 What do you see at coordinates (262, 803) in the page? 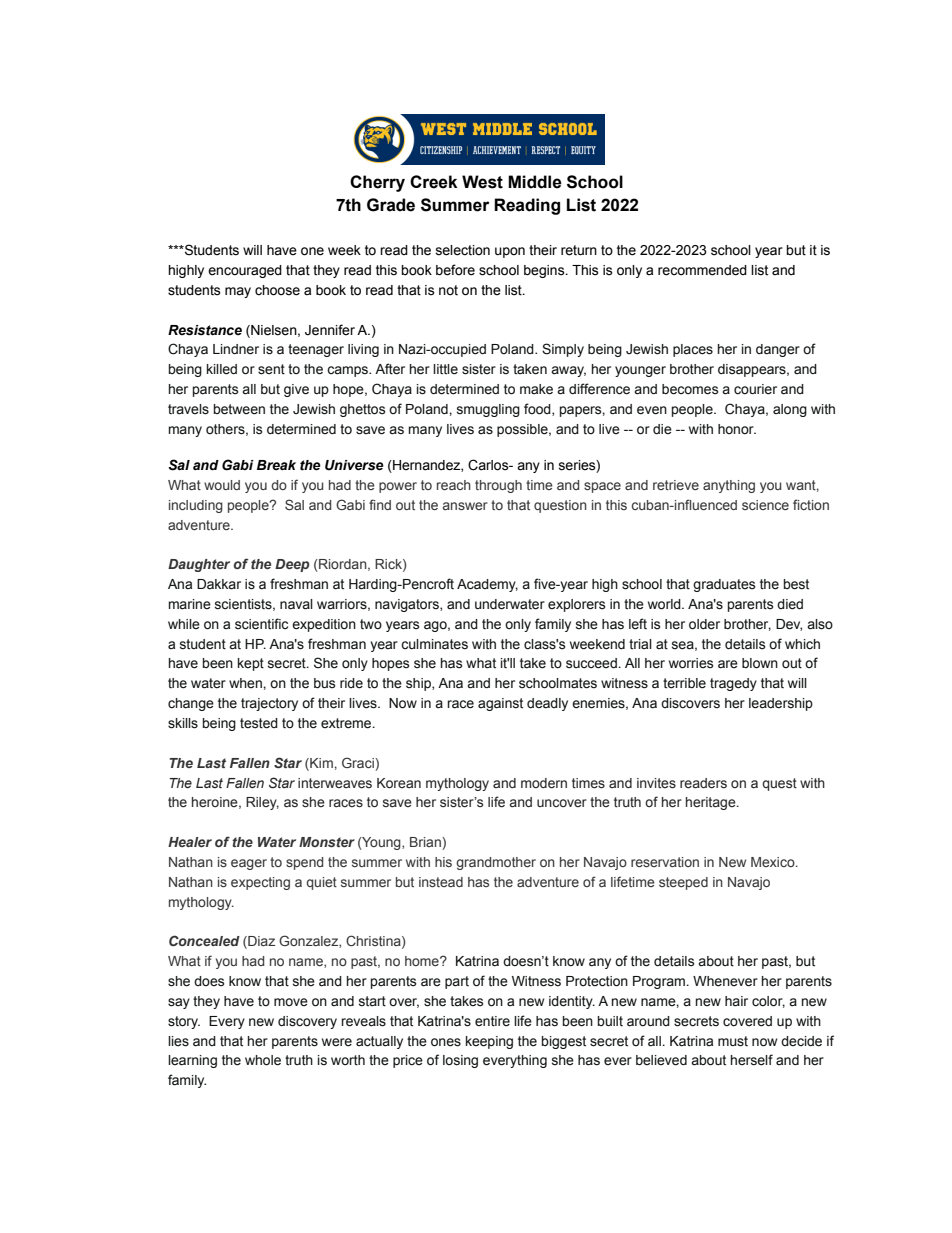
I see `Riley` at bounding box center [262, 803].
